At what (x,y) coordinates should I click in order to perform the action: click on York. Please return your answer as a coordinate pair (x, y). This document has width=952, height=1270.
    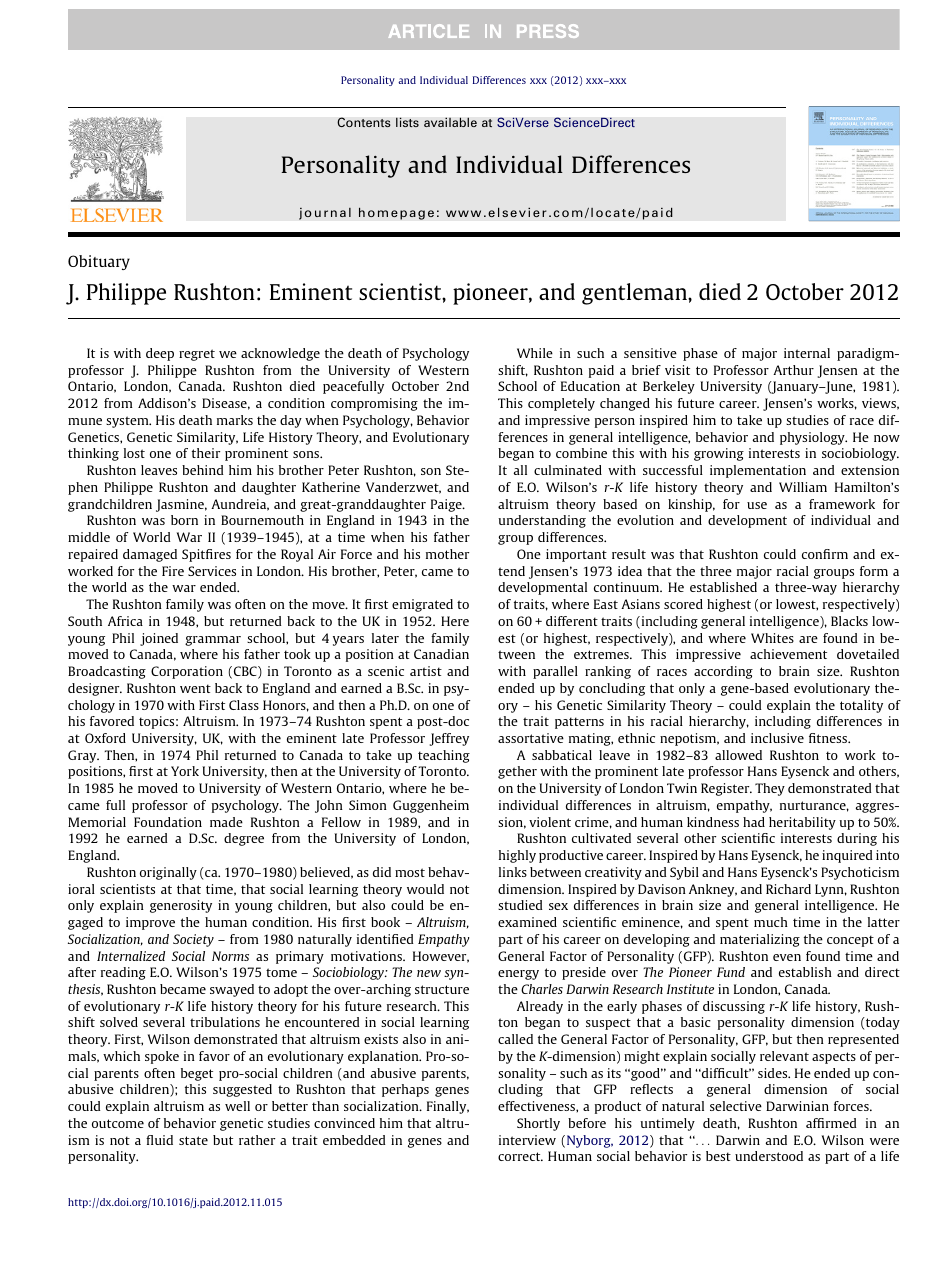
    Looking at the image, I should click on (185, 771).
